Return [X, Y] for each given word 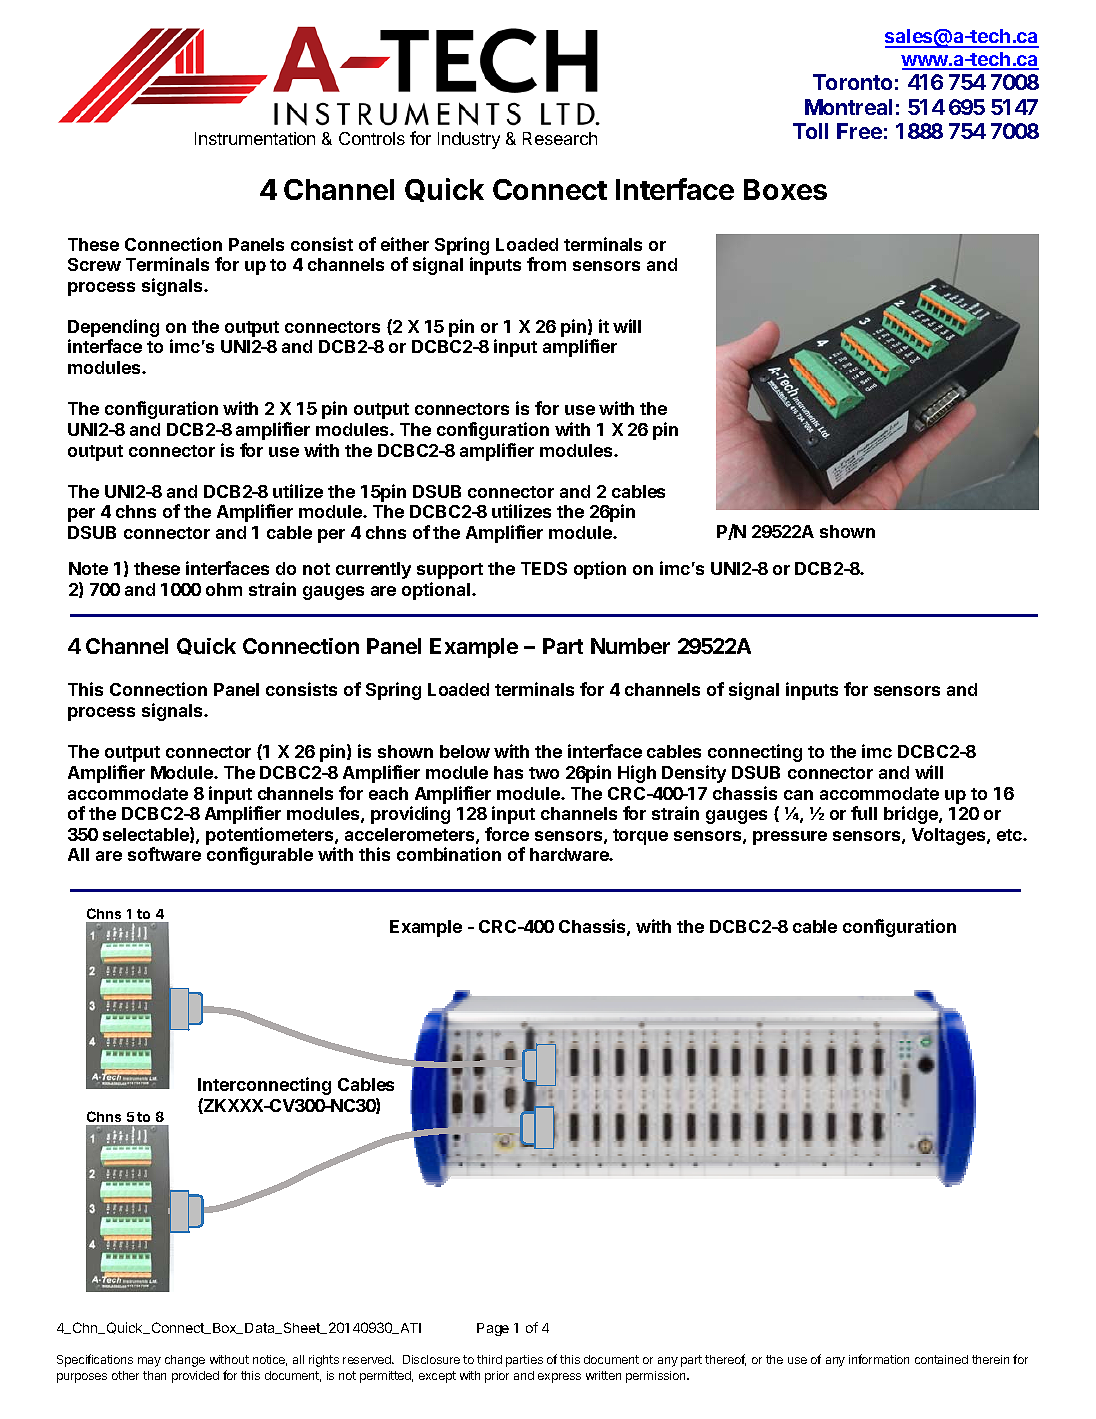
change [185, 1361]
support [450, 571]
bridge [912, 815]
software [164, 854]
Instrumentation [255, 138]
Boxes [785, 189]
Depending [113, 329]
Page [493, 1329]
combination [449, 854]
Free [859, 131]
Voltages [950, 836]
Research [560, 138]
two [544, 773]
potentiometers [271, 836]
